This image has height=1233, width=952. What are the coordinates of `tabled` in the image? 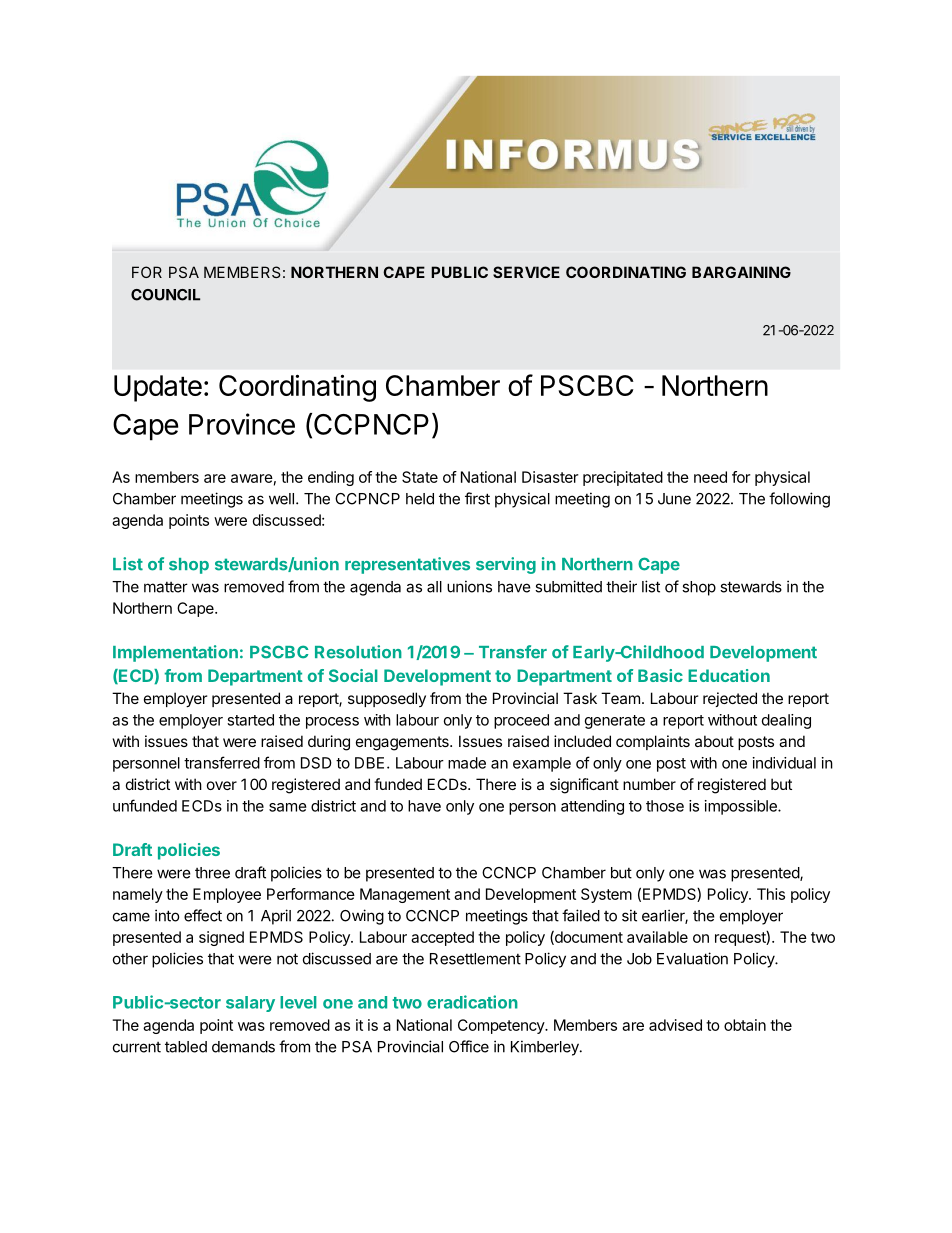 It's located at (186, 1047).
